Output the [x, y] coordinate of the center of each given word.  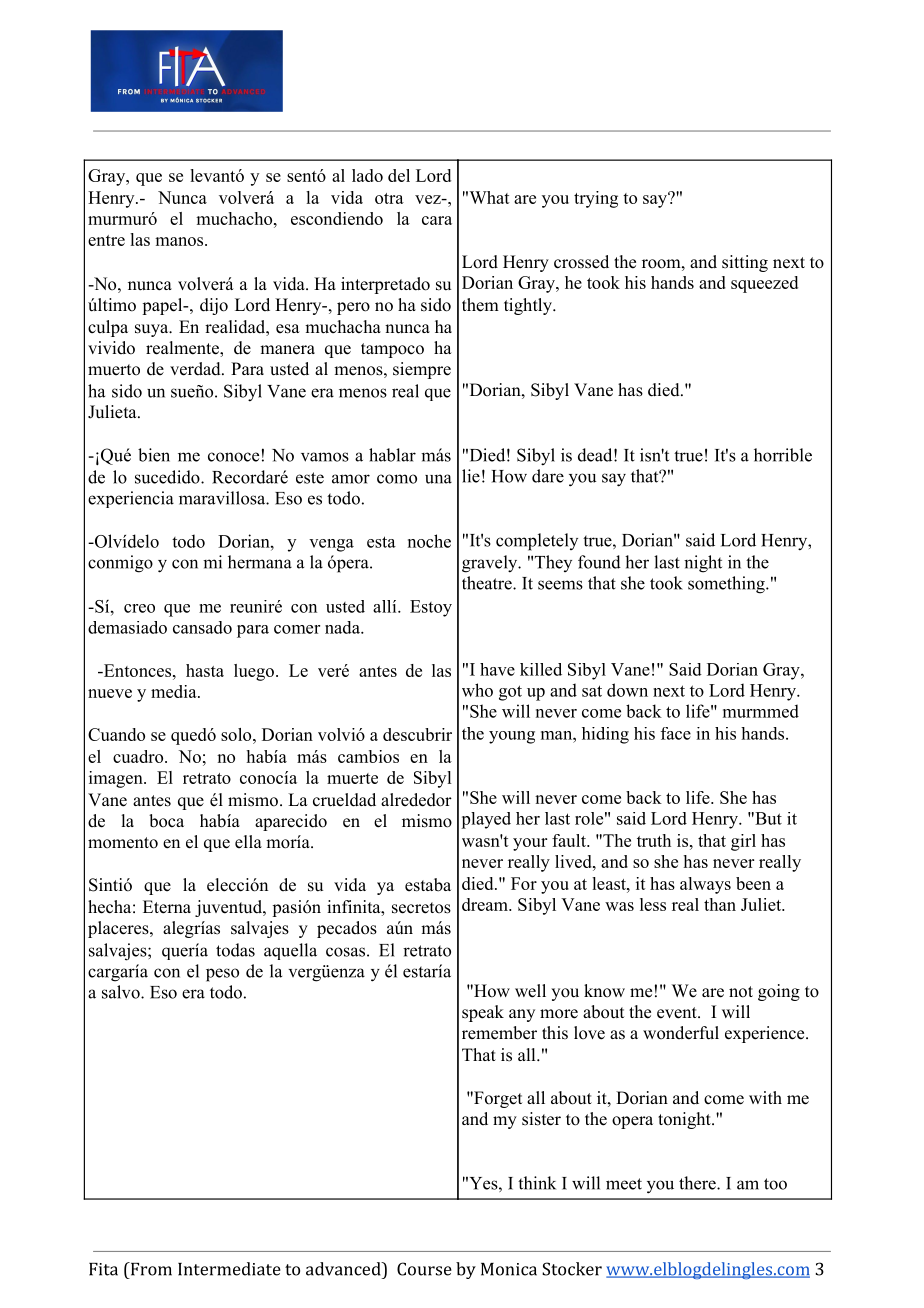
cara [437, 220]
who [477, 690]
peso [222, 975]
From [150, 1269]
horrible [783, 455]
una [438, 479]
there [698, 1183]
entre [106, 240]
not [741, 992]
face [676, 733]
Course [424, 1269]
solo [237, 734]
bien [154, 455]
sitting [745, 263]
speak [483, 1013]
